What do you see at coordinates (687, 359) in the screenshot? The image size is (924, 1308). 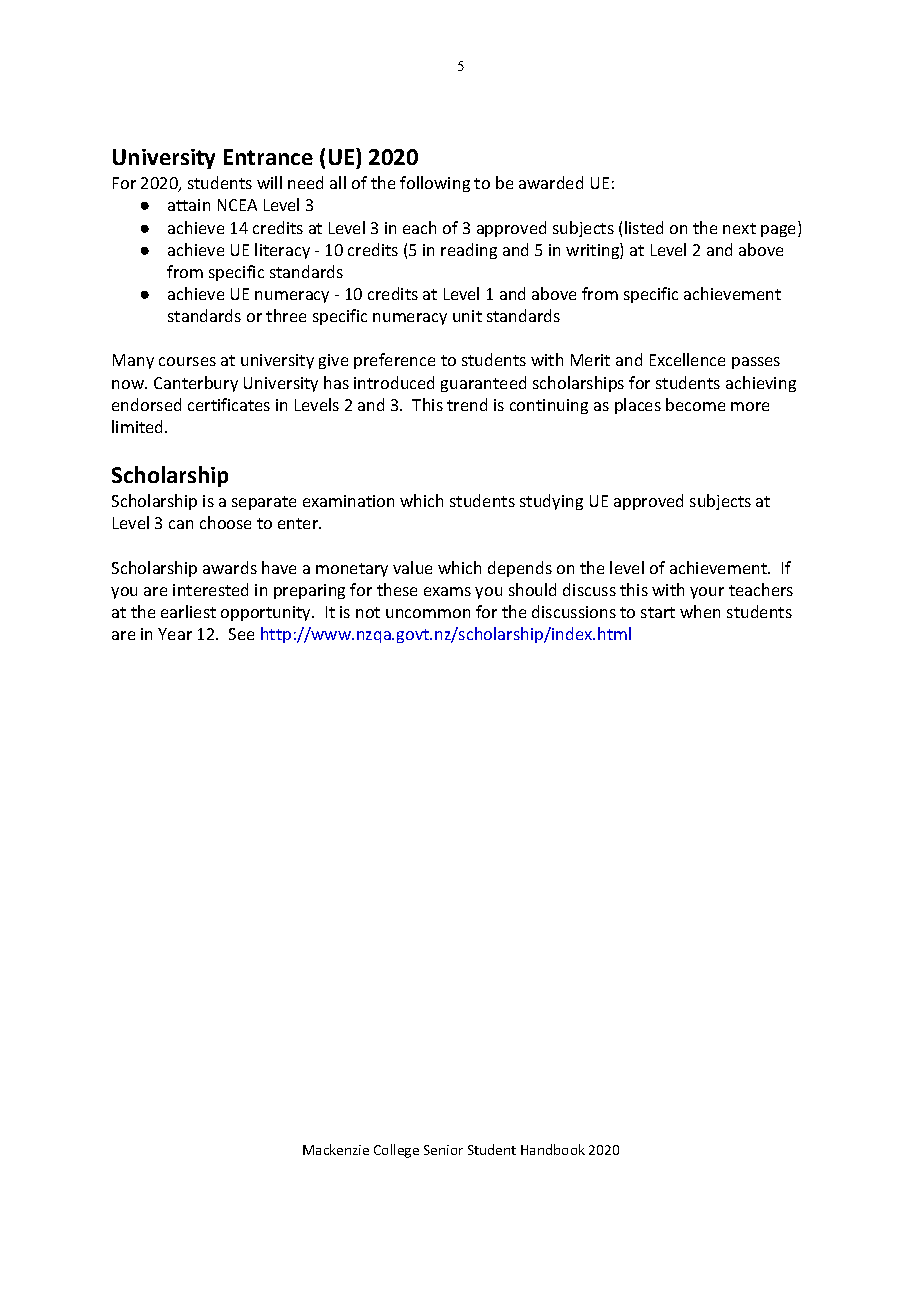 I see `Excellence` at bounding box center [687, 359].
